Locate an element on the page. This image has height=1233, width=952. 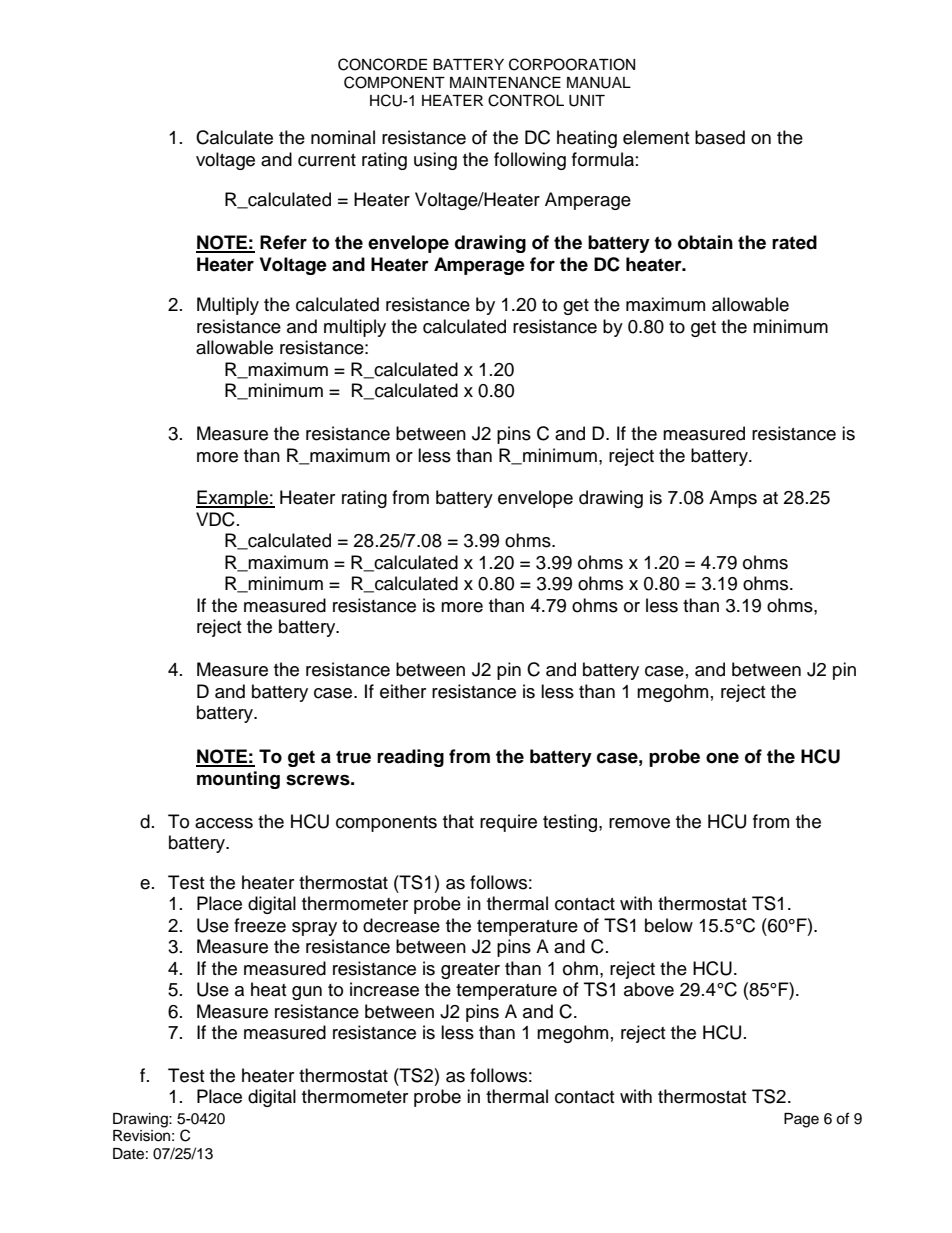
following is located at coordinates (530, 161).
